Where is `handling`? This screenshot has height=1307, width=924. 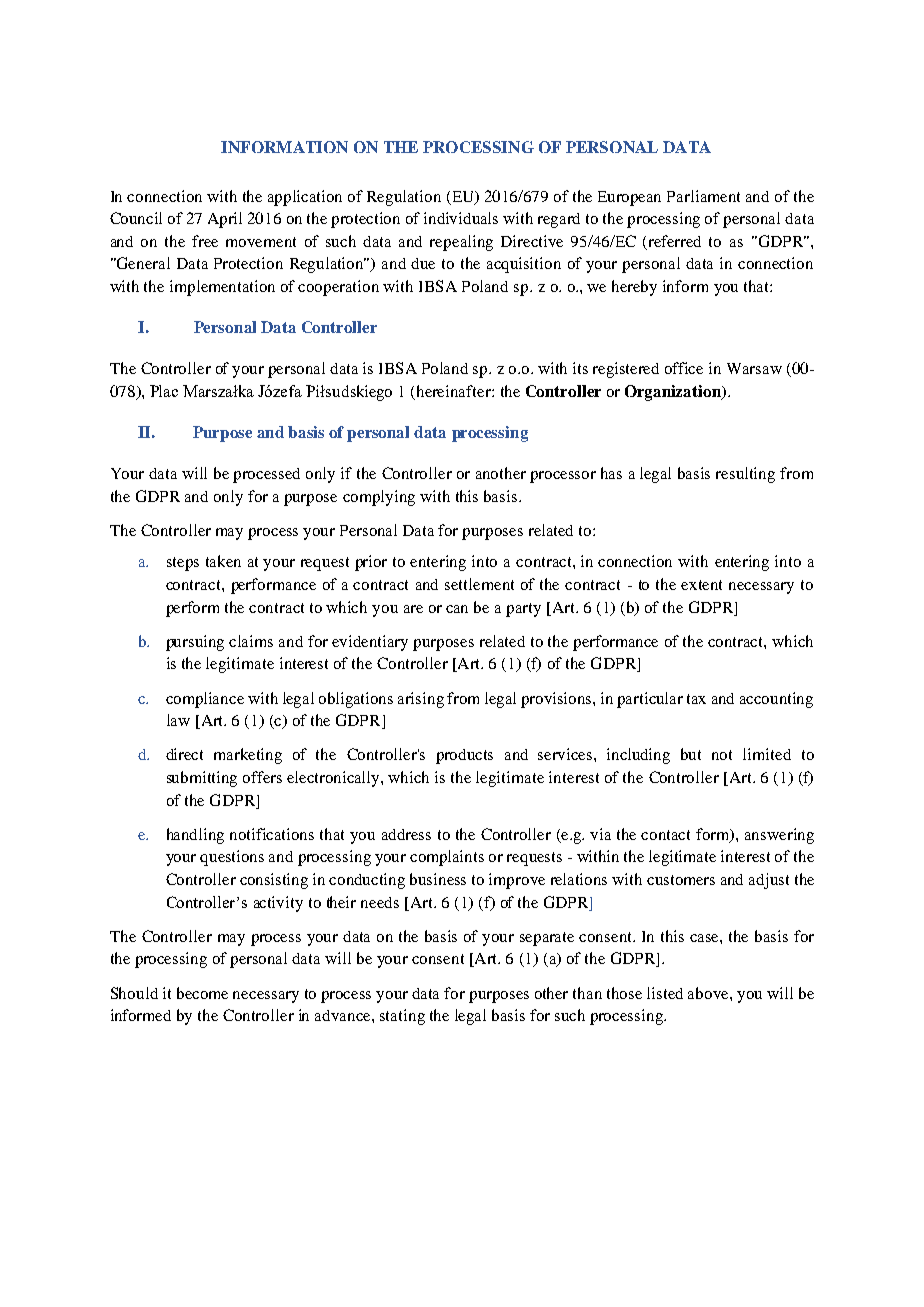
handling is located at coordinates (195, 836).
